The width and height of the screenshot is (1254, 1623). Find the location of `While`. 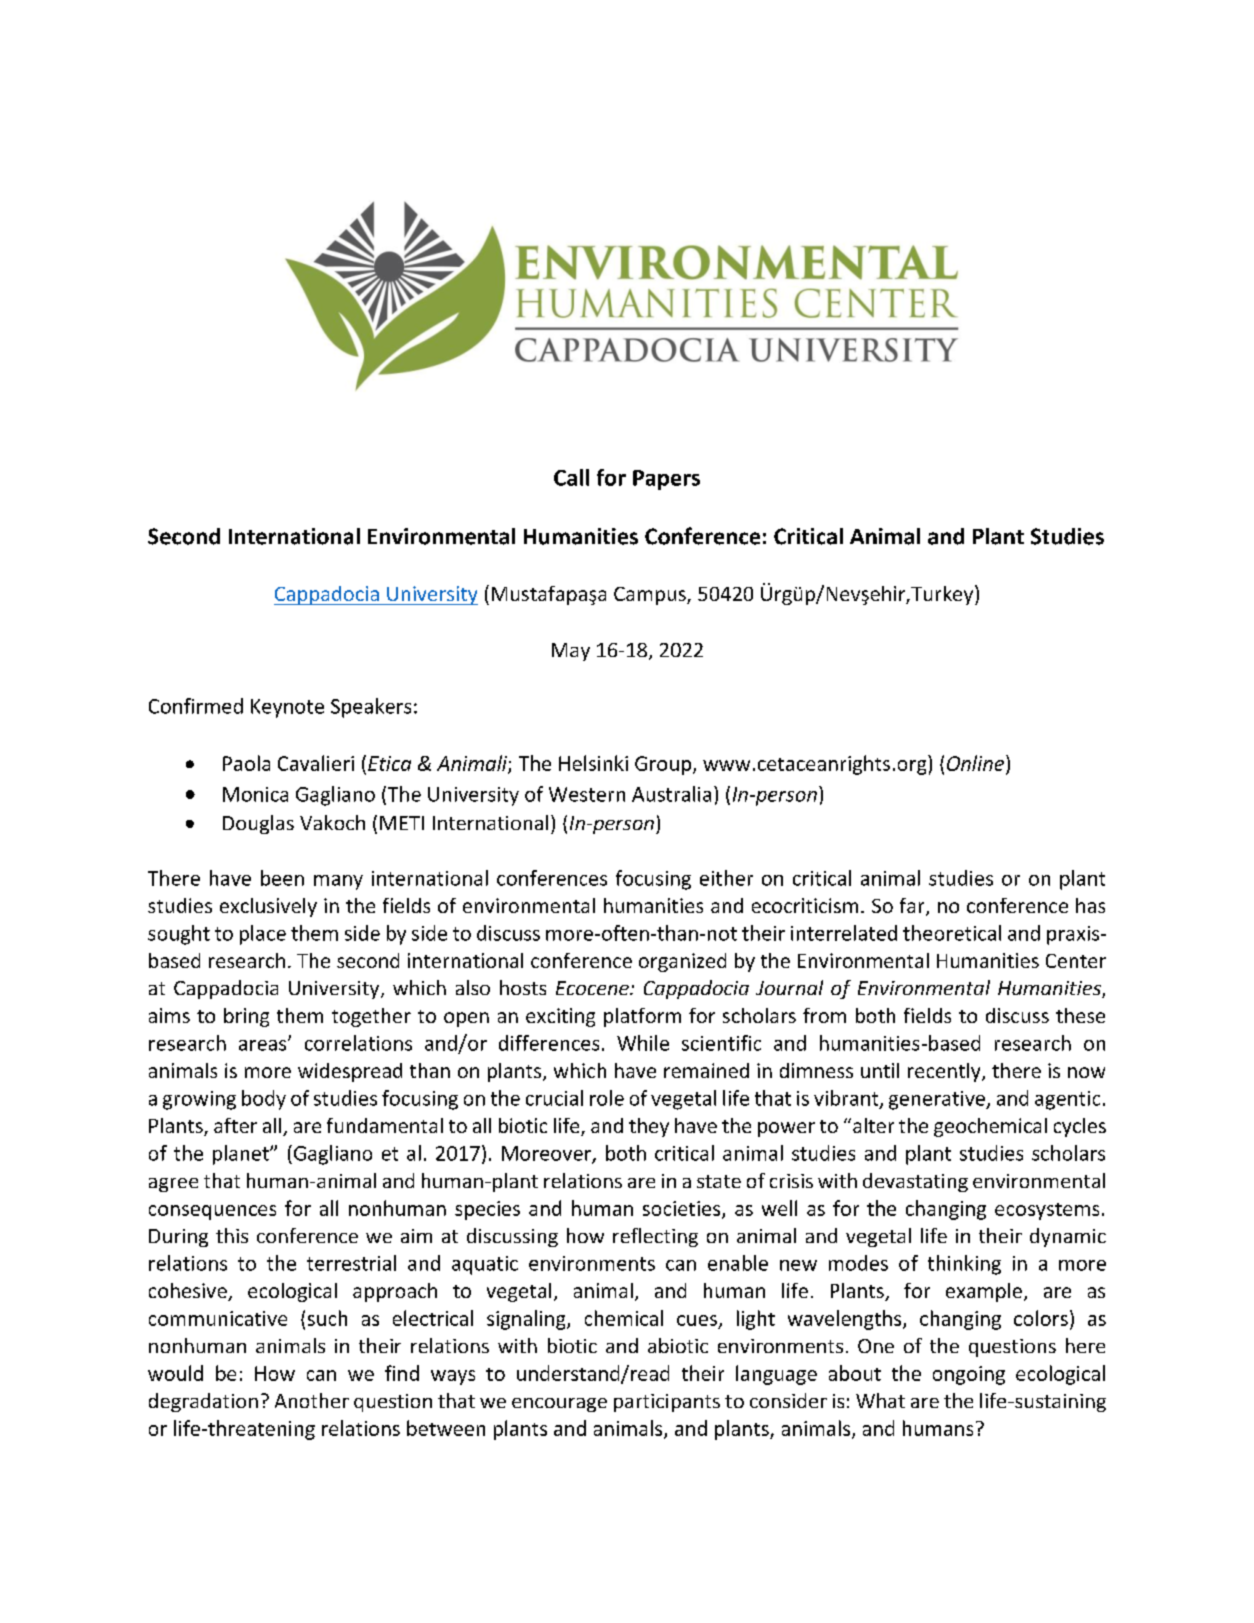

While is located at coordinates (643, 1043).
